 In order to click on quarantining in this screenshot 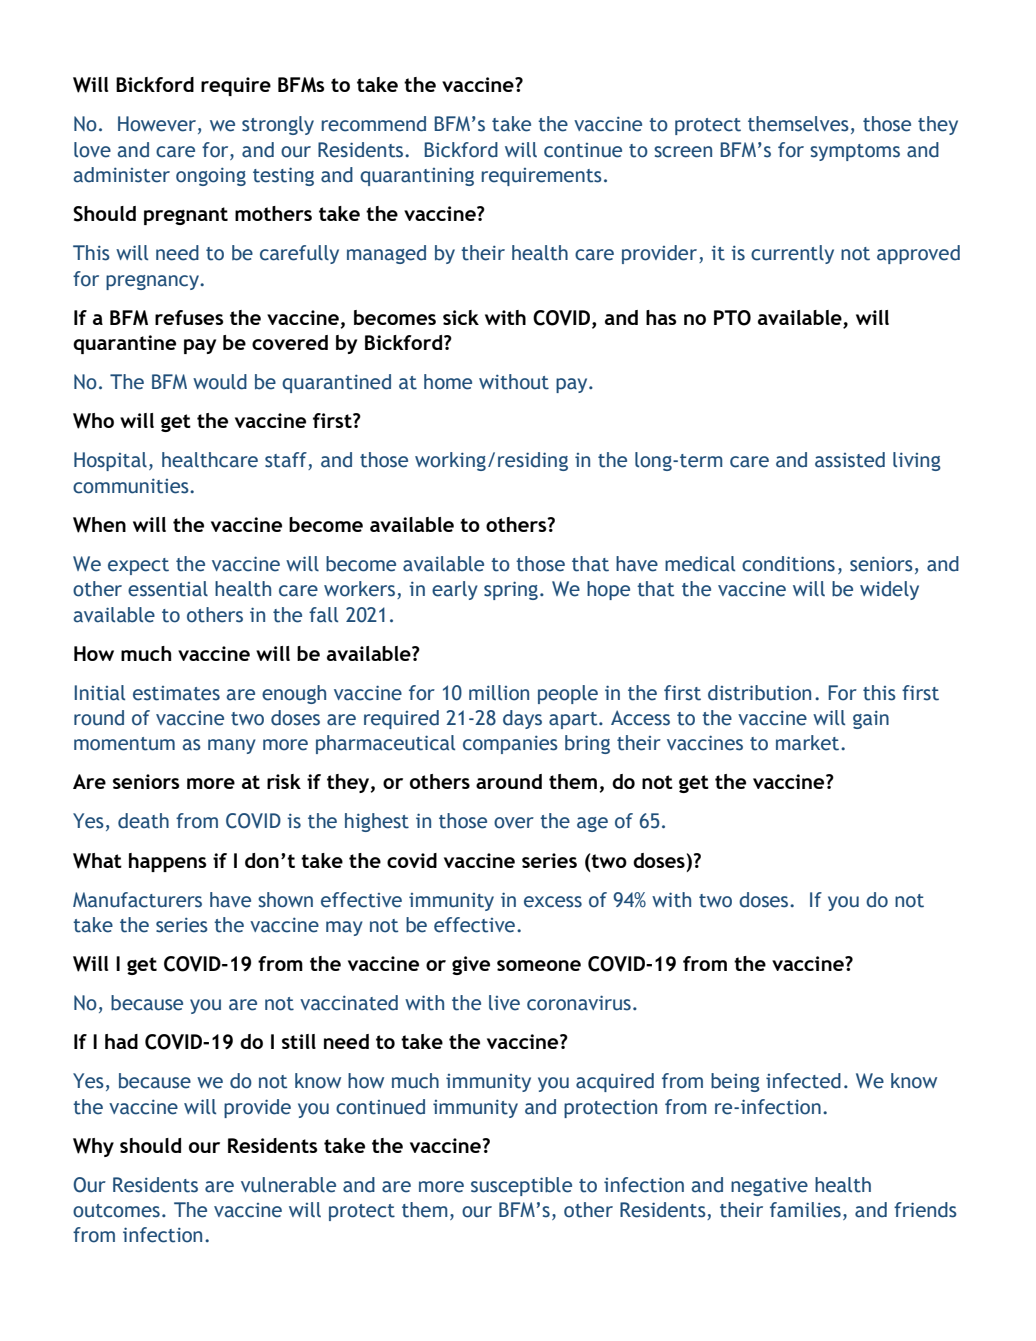, I will do `click(417, 176)`.
